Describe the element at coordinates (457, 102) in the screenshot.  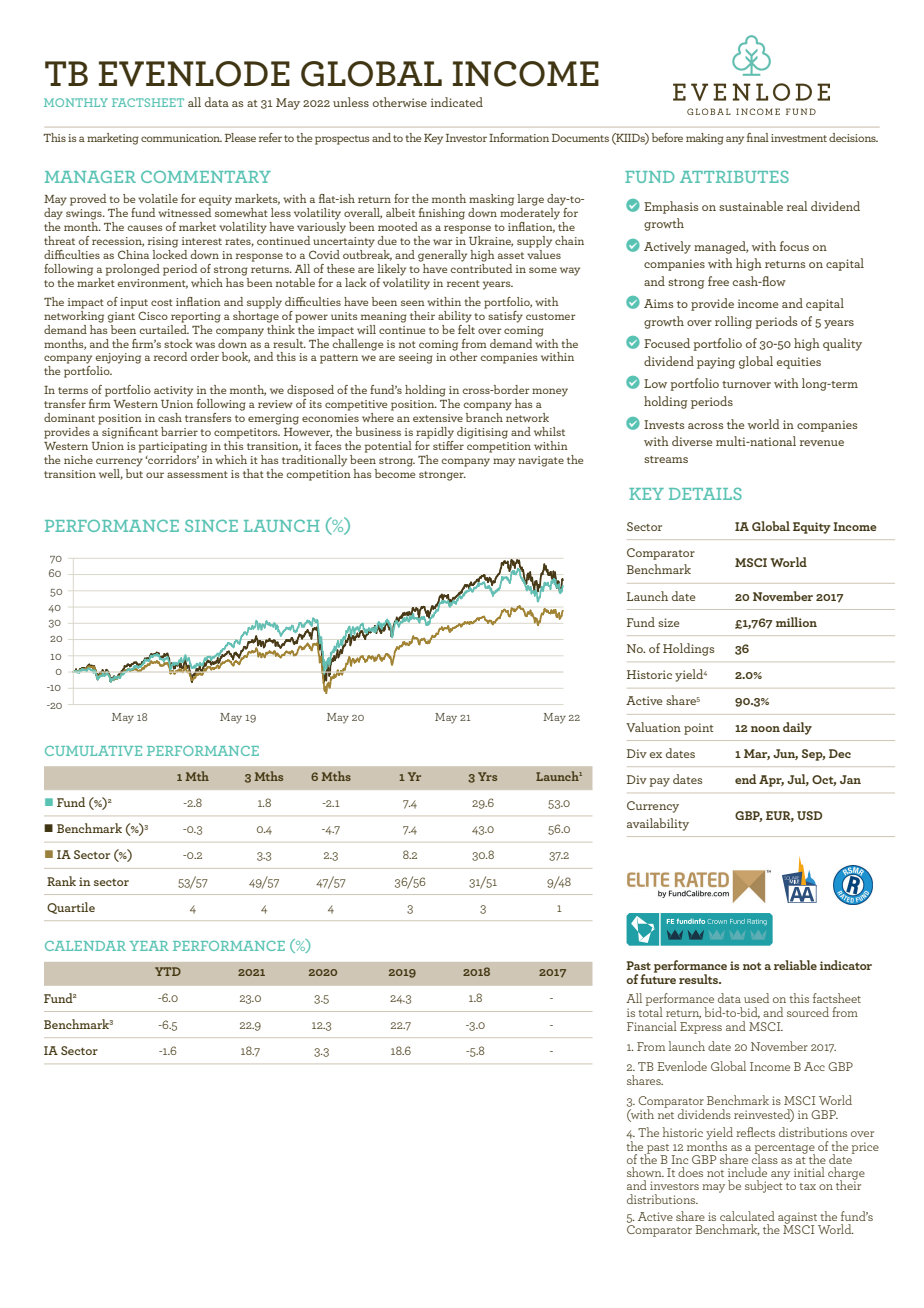
I see `indicated` at that location.
